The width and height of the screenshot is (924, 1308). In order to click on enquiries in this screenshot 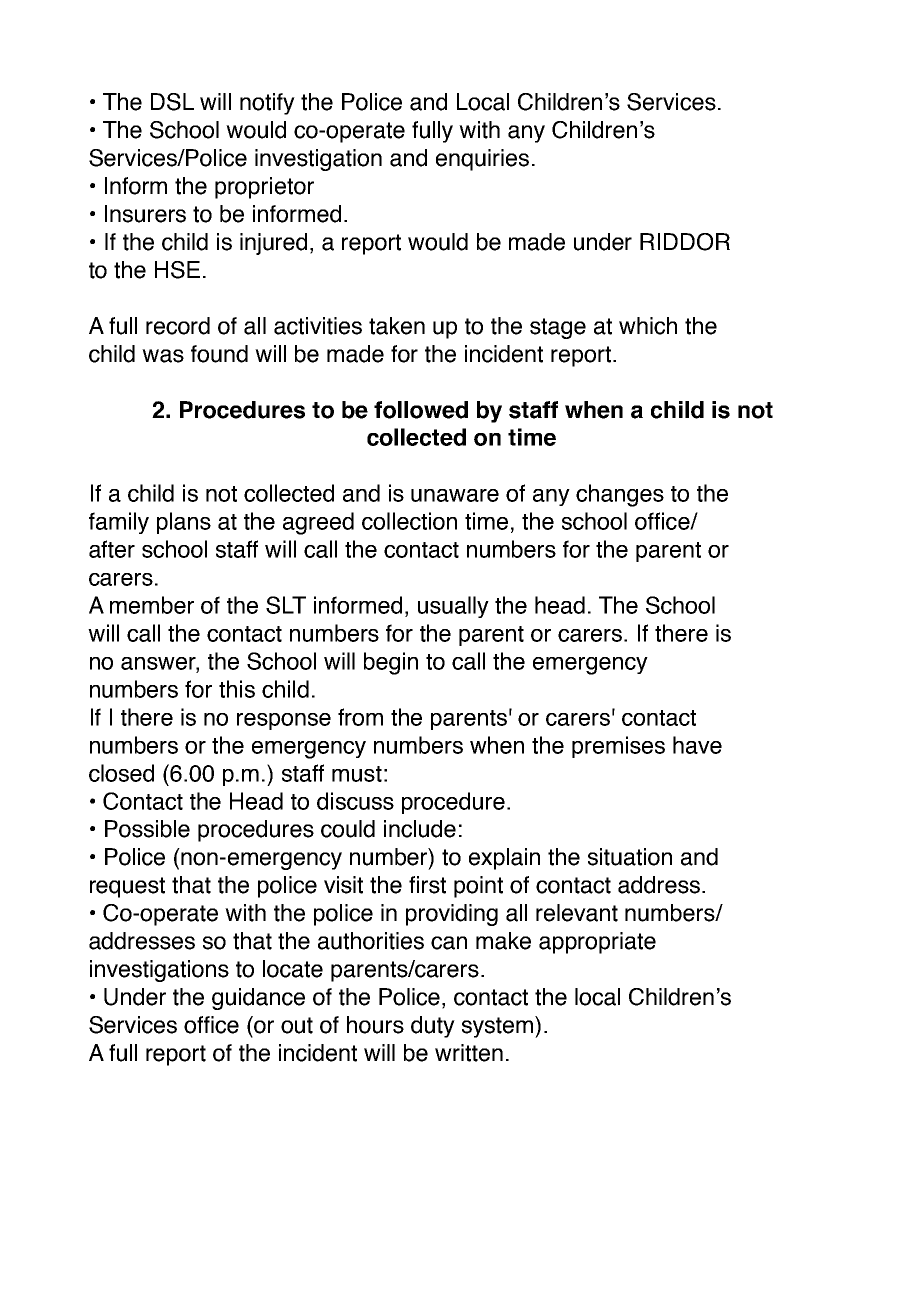, I will do `click(482, 160)`.
